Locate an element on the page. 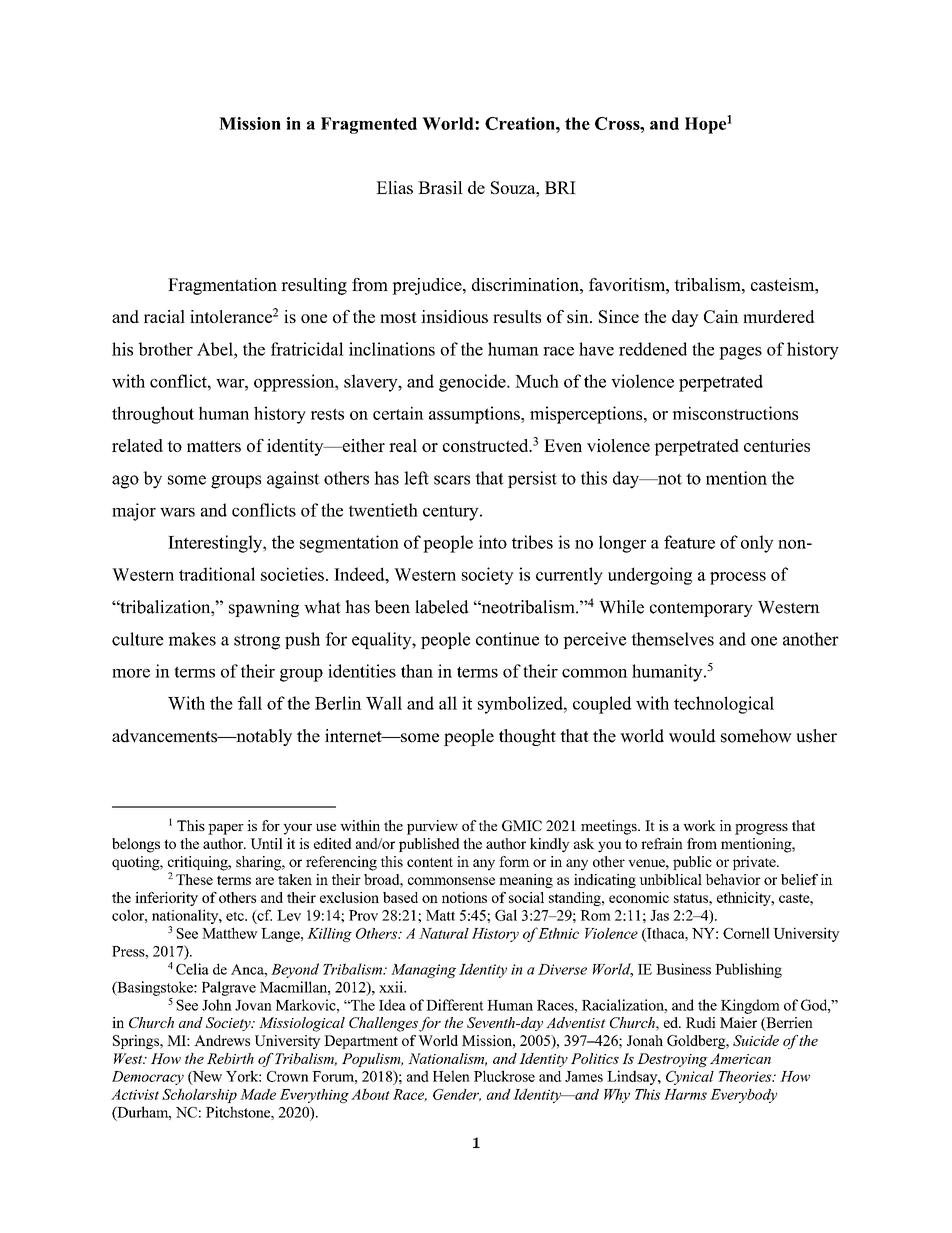 This document has height=1233, width=952. makes is located at coordinates (192, 639).
